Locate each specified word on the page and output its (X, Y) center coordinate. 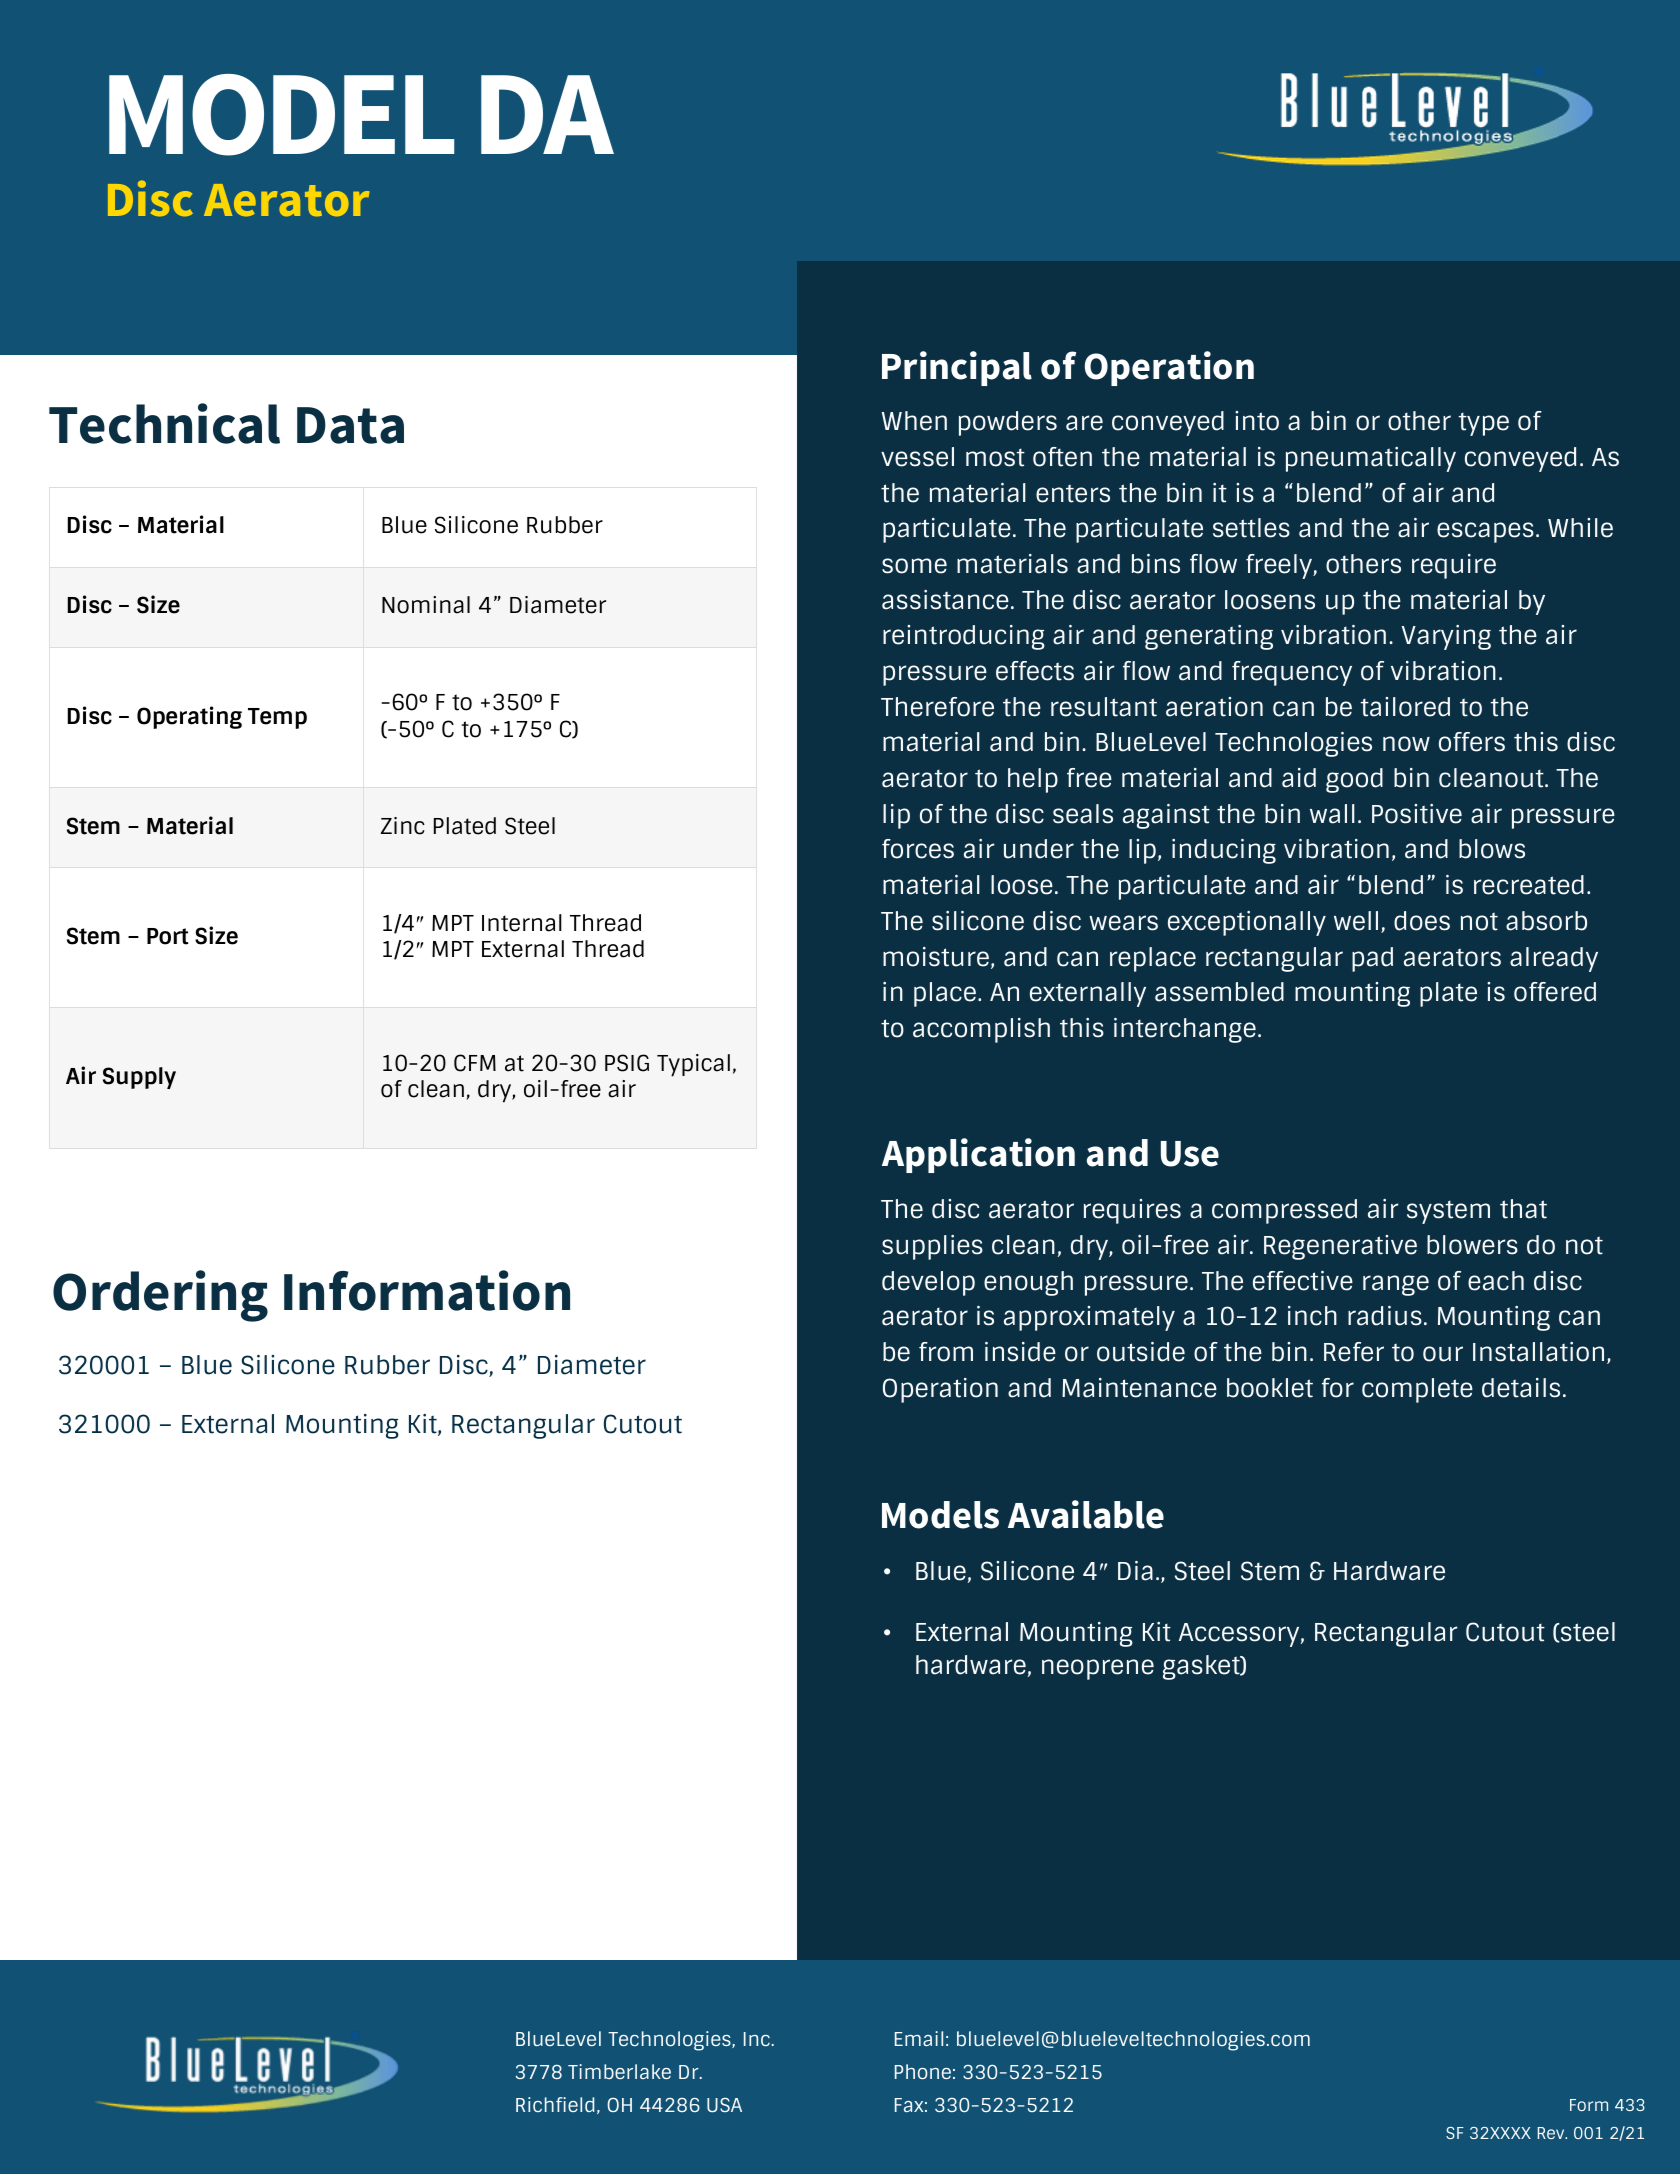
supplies (932, 1247)
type (1484, 424)
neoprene (1098, 1669)
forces (918, 849)
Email (919, 2038)
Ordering (160, 1296)
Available (1086, 1514)
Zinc (403, 826)
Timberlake (619, 2071)
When (914, 421)
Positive (1417, 814)
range (1396, 1285)
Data (350, 425)
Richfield (555, 2104)
